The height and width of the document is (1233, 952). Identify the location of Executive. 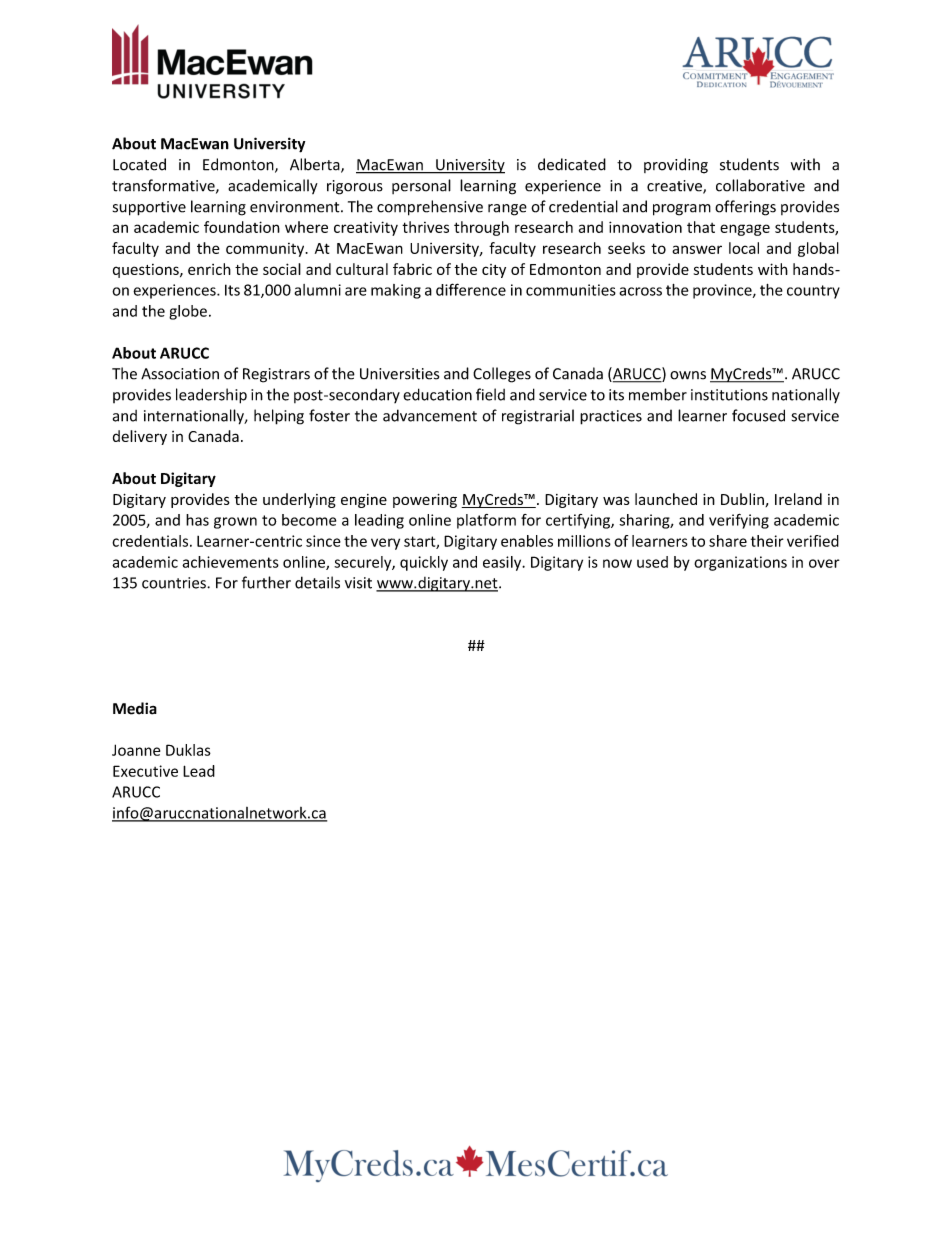
(145, 771).
